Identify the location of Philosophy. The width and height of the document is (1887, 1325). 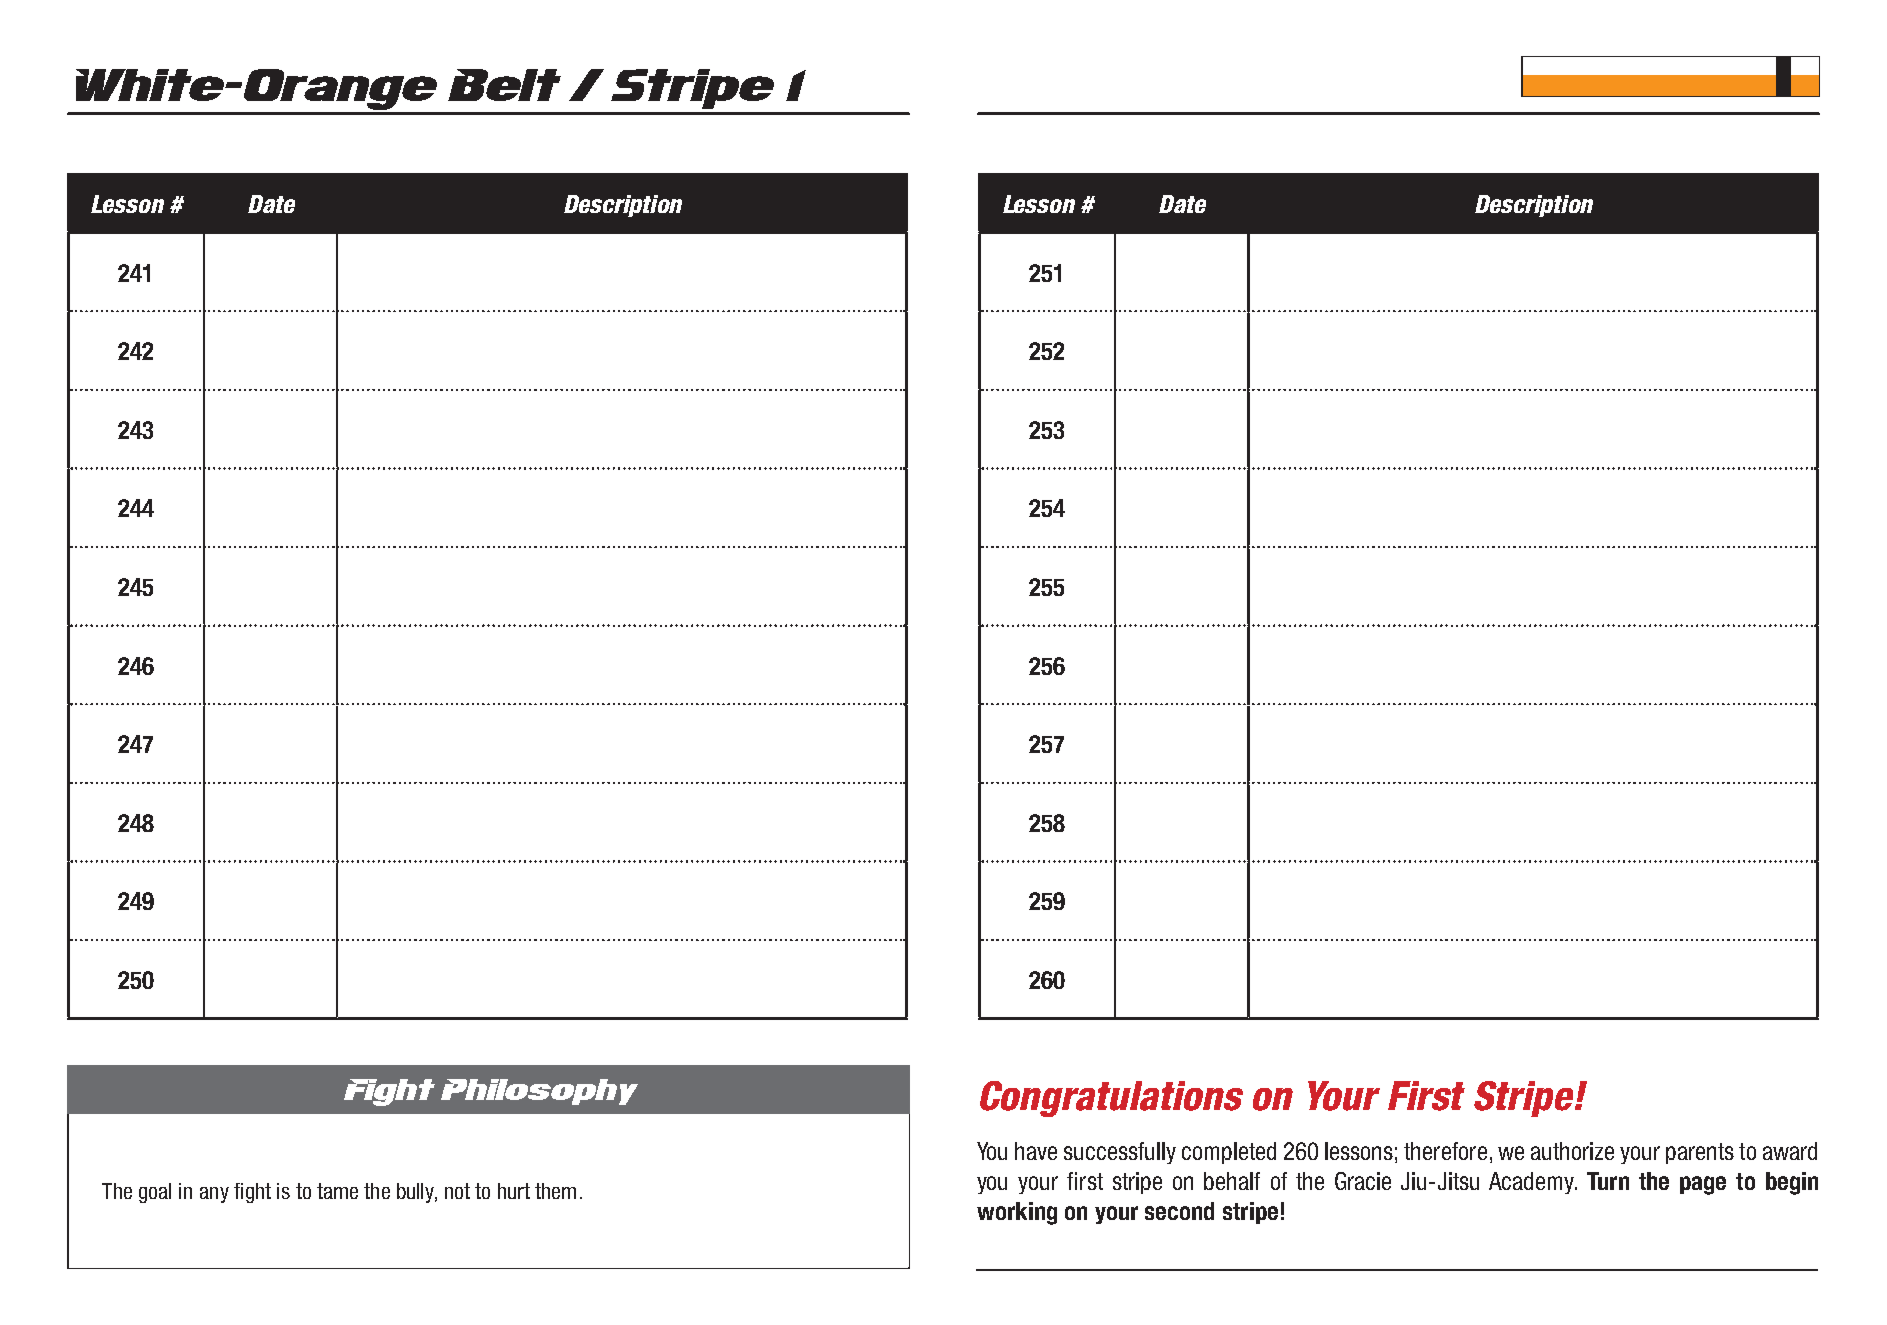
(539, 1092).
